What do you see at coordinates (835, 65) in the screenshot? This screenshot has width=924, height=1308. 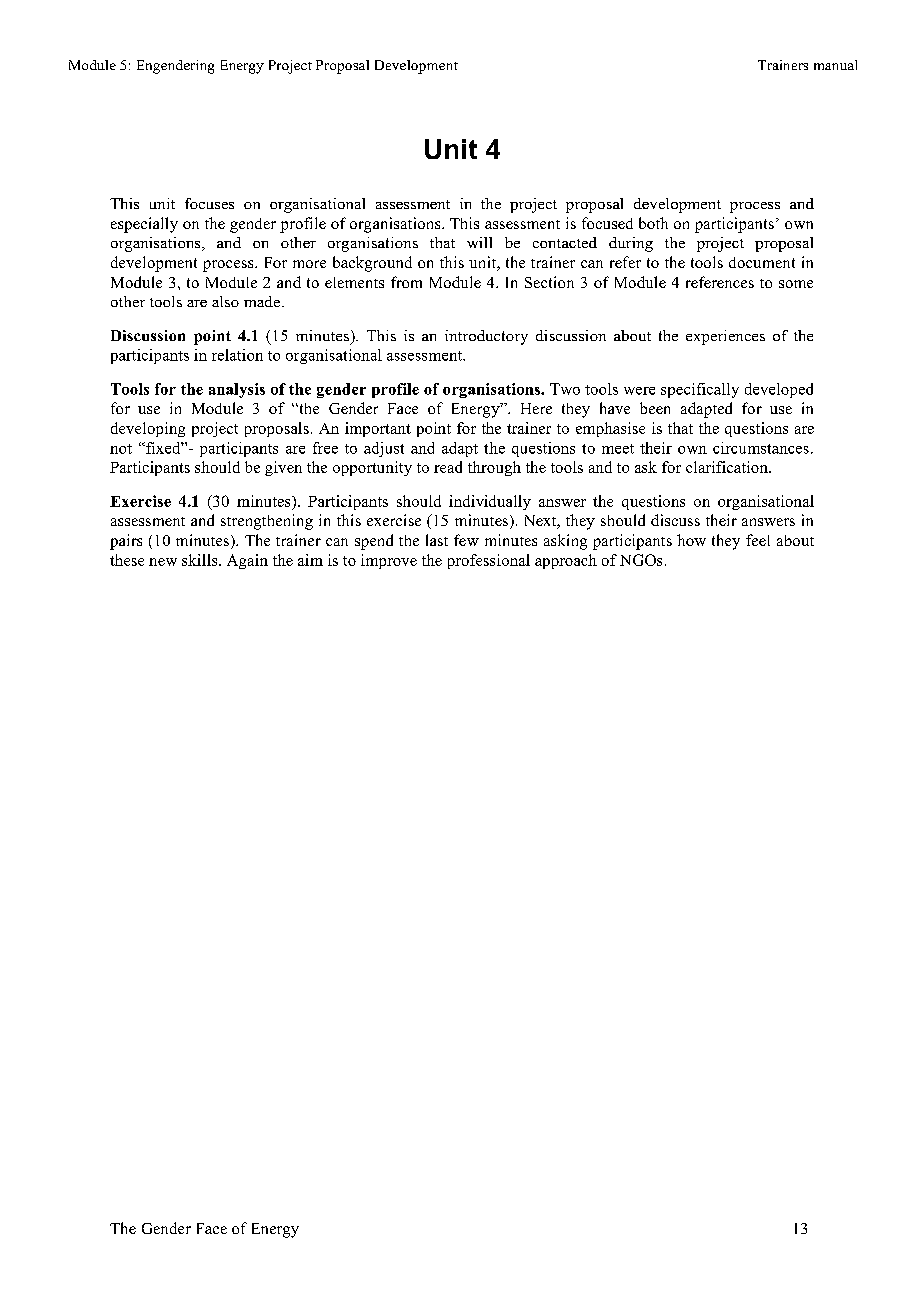 I see `manual` at bounding box center [835, 65].
